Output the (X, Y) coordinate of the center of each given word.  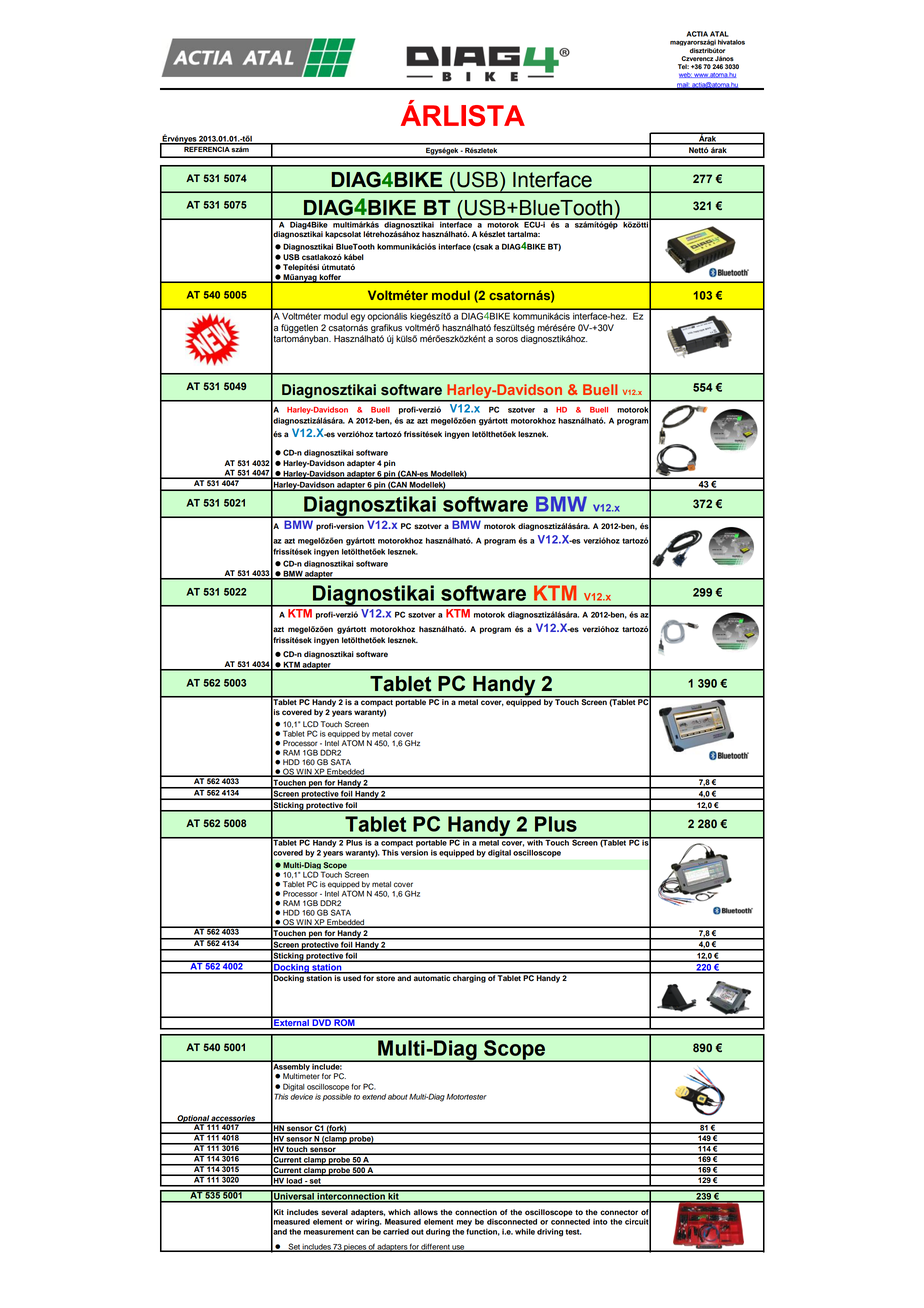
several (334, 1212)
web (686, 75)
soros (507, 340)
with (535, 842)
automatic (432, 977)
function (483, 1231)
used (352, 977)
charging (469, 978)
